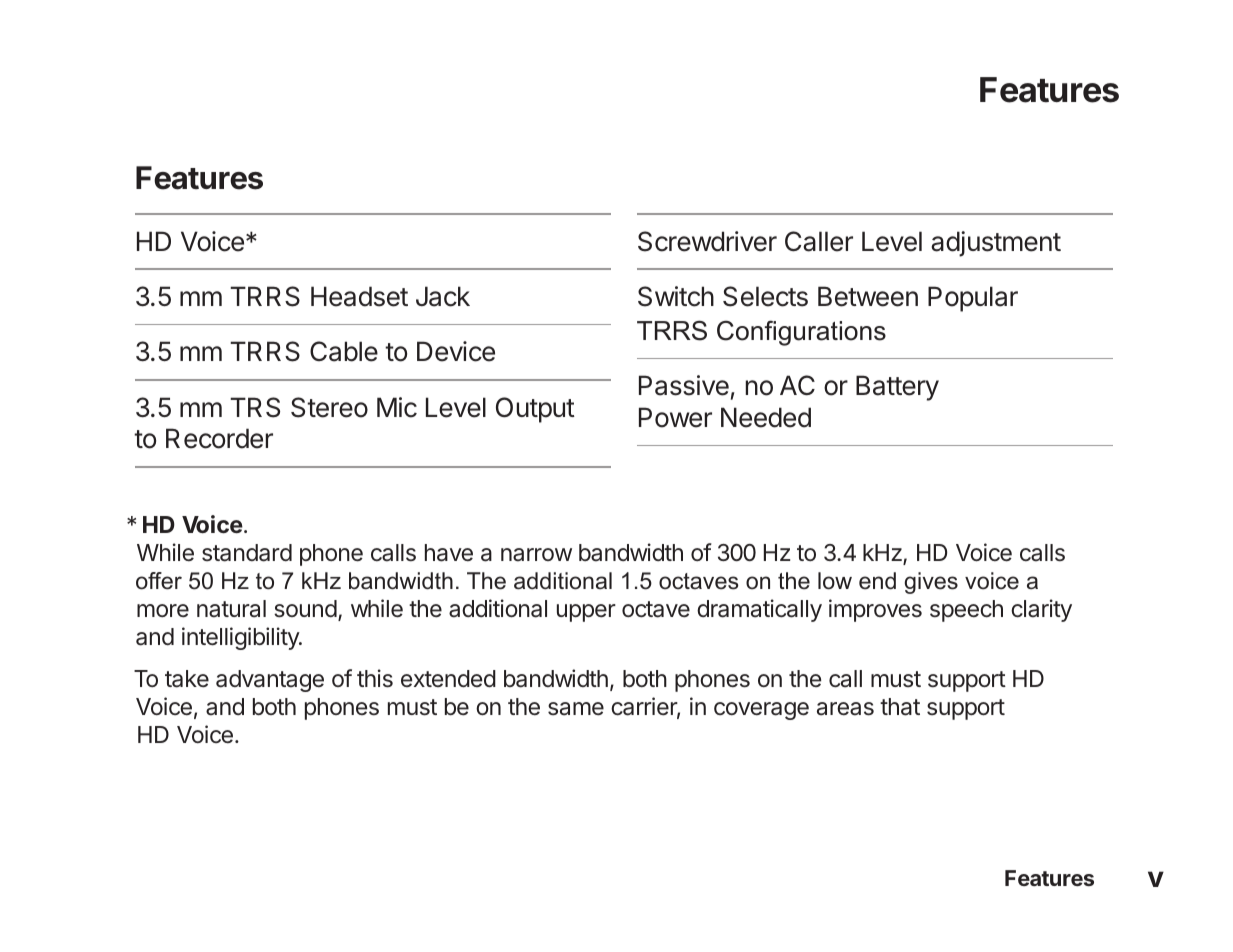  I want to click on Battery, so click(897, 388).
